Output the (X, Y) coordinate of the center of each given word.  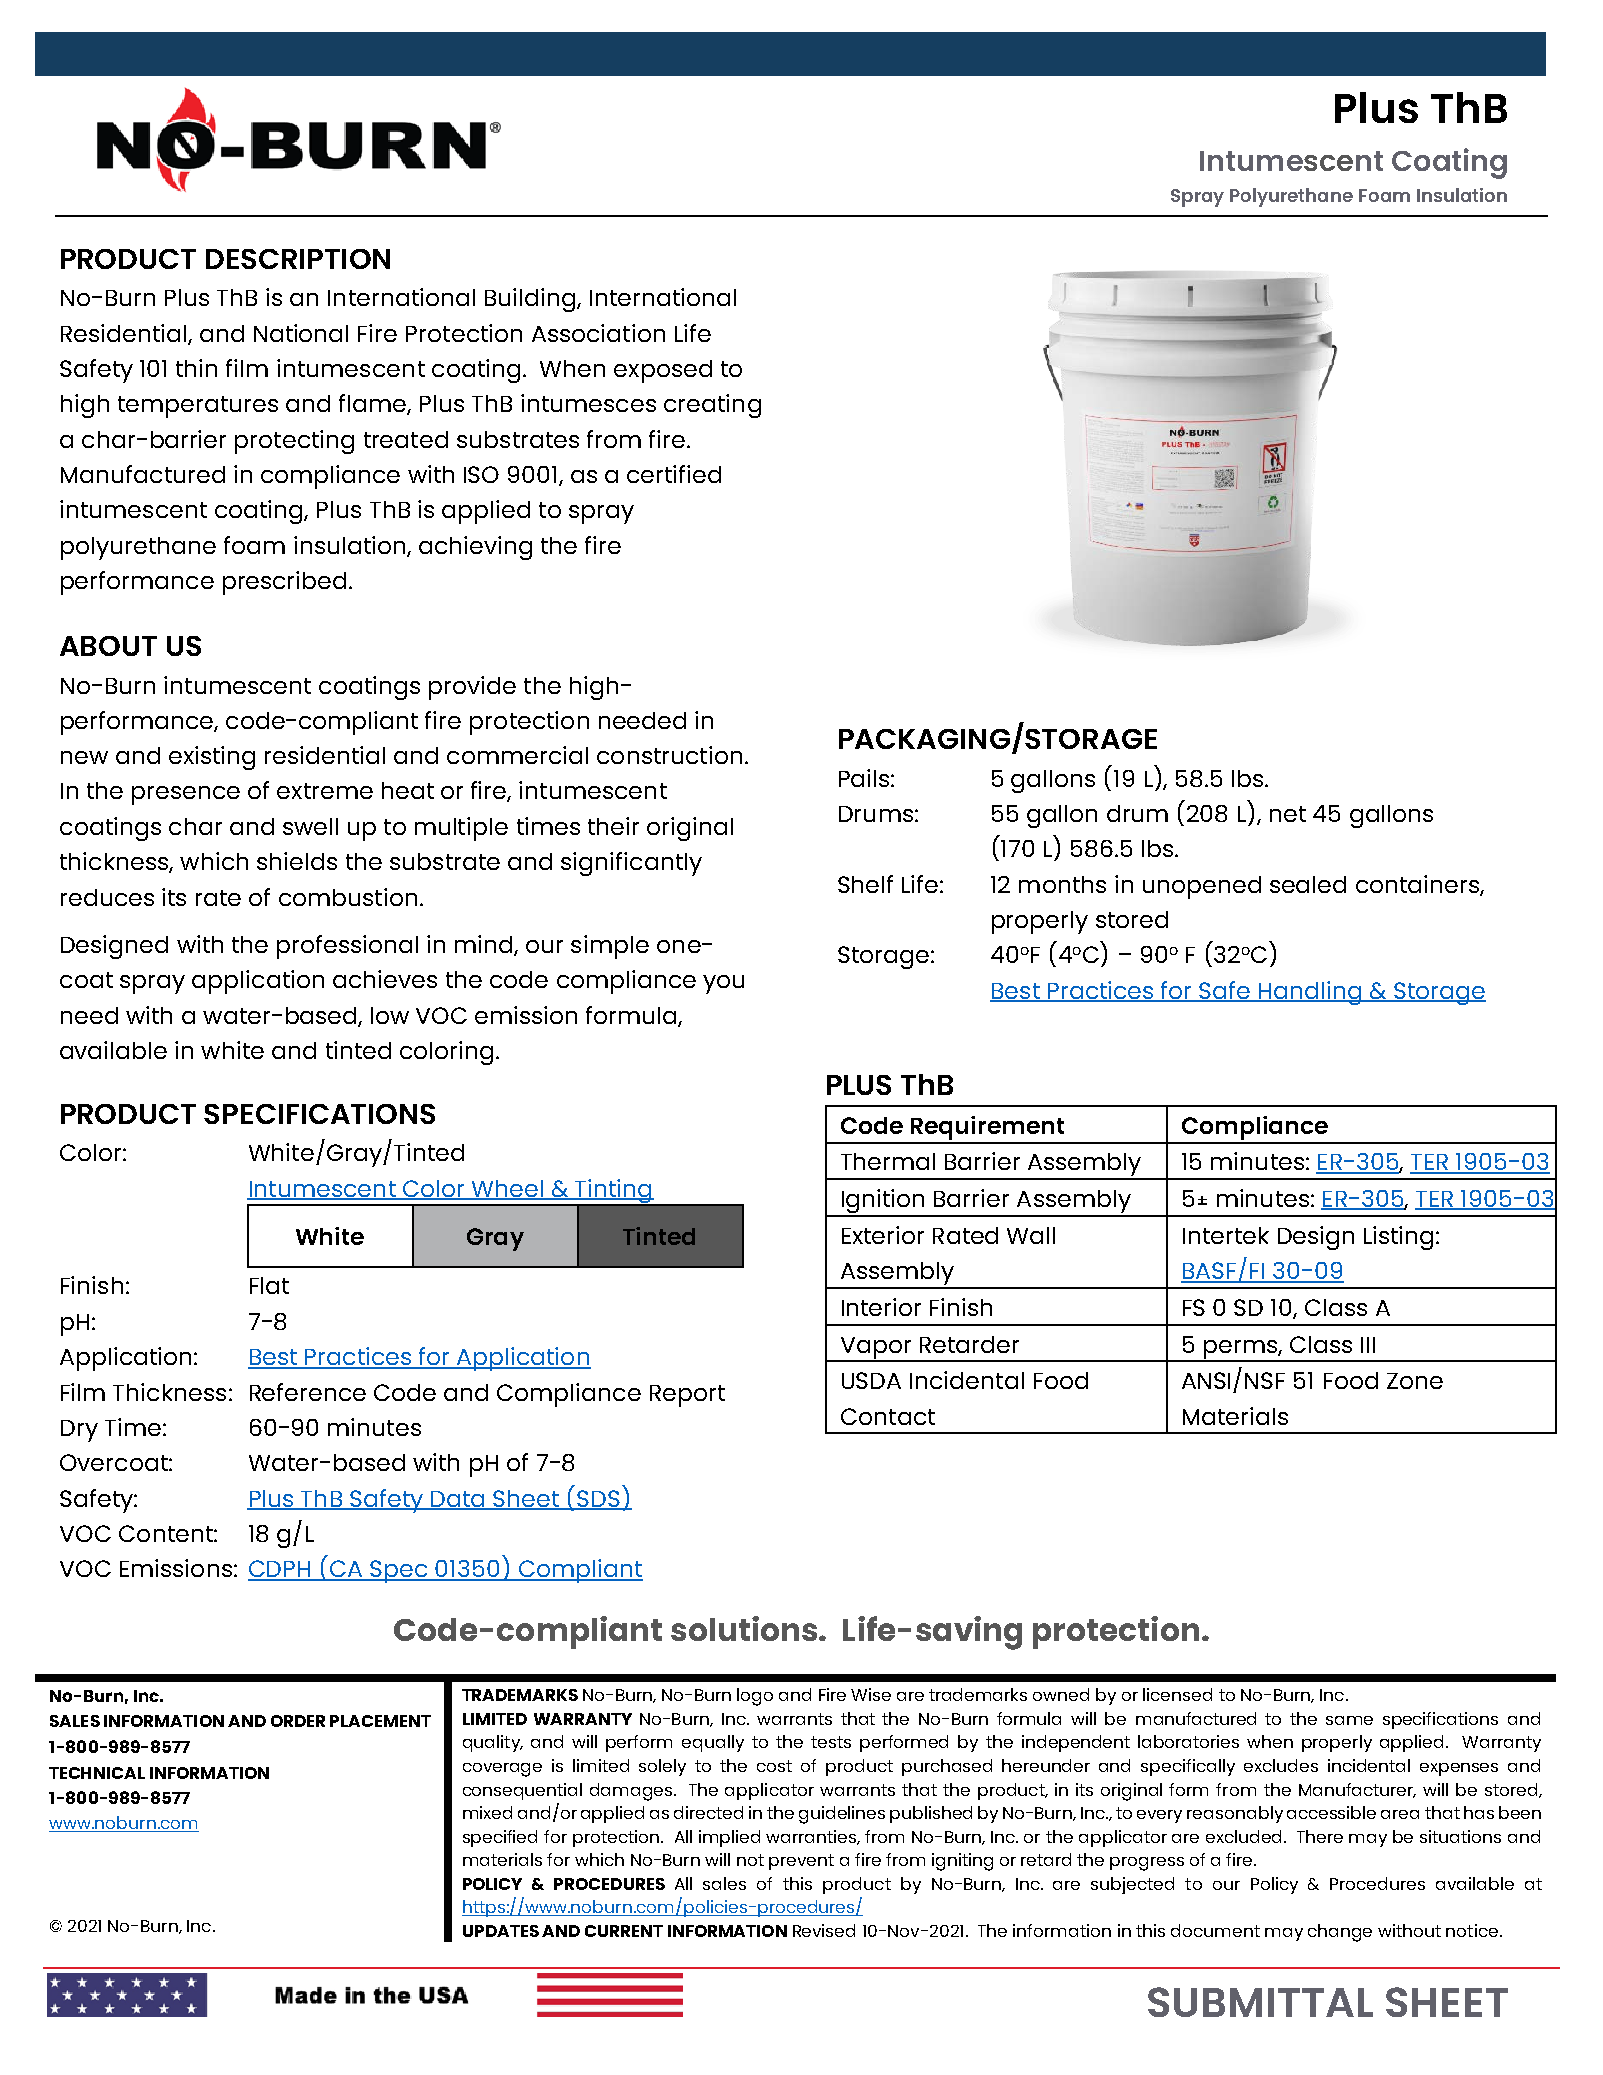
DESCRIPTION (298, 259)
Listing (1398, 1238)
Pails (864, 778)
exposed (663, 371)
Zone (1415, 1381)
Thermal (888, 1161)
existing (212, 758)
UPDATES (501, 1931)
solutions (745, 1628)
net (1288, 814)
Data (458, 1500)
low (390, 1015)
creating (712, 406)
